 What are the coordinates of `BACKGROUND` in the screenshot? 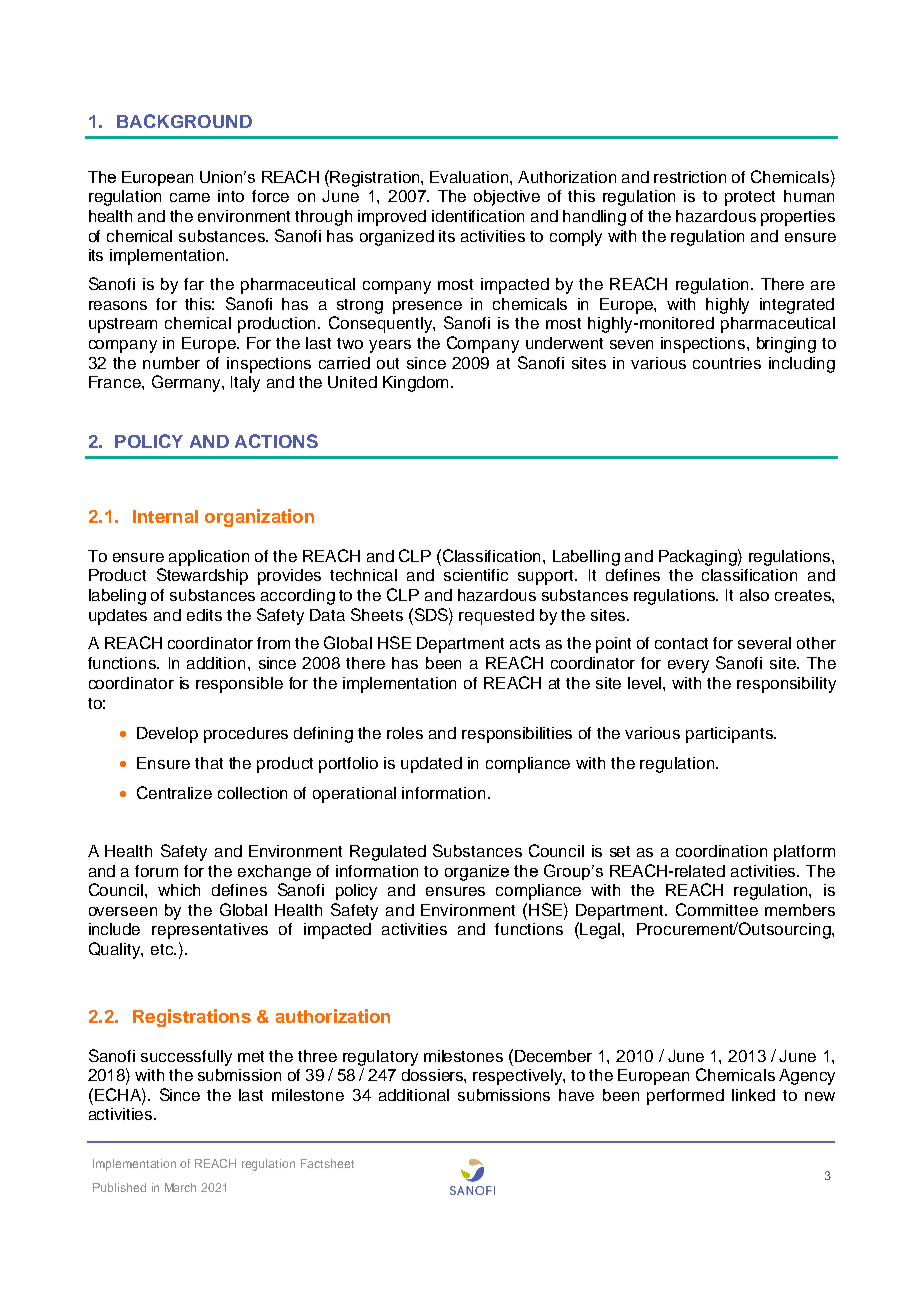 It's located at (184, 121).
